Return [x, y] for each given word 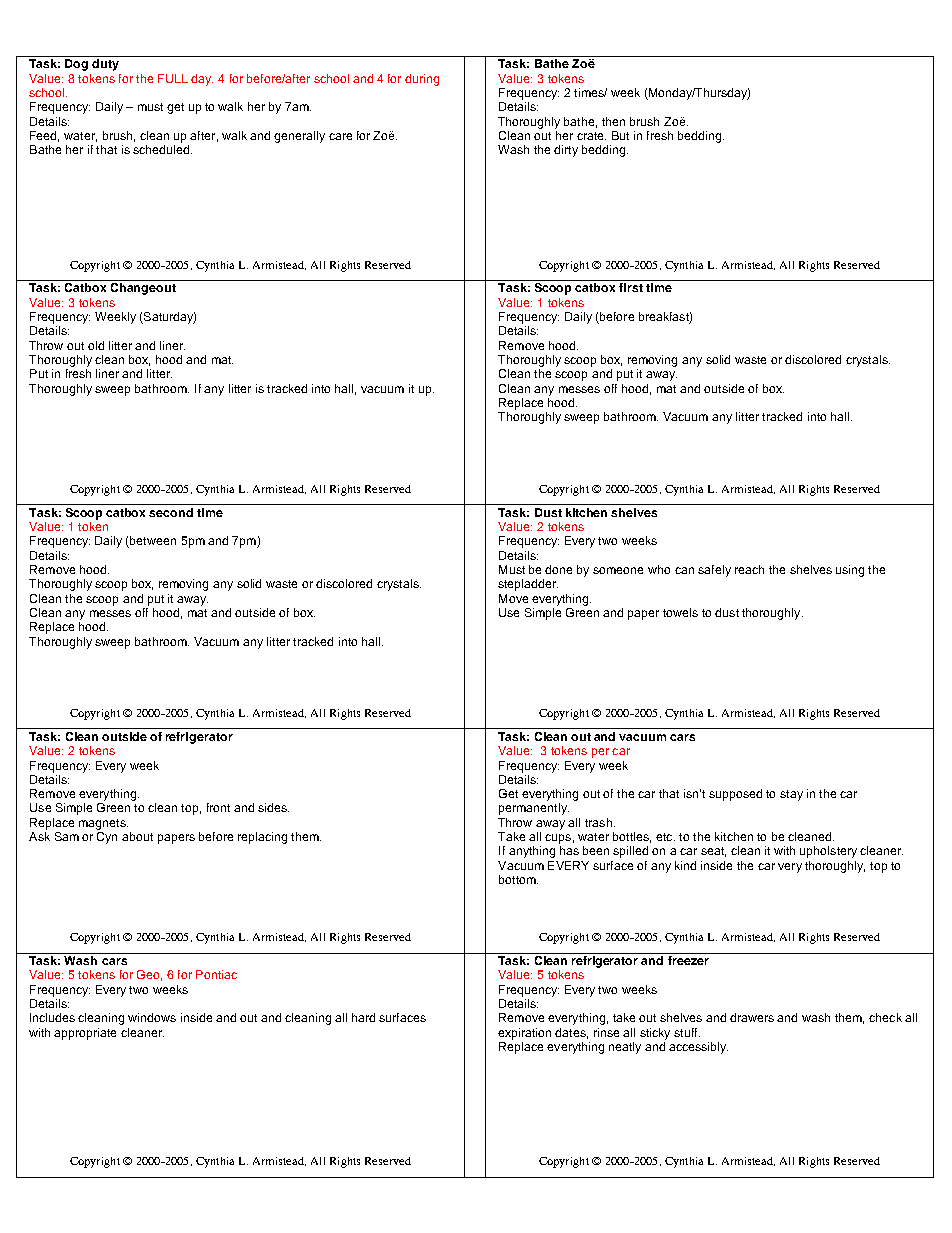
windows [152, 1017]
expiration [524, 1034]
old [96, 345]
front [218, 807]
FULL [173, 78]
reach [749, 569]
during [422, 80]
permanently [534, 809]
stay [791, 795]
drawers [752, 1017]
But [620, 135]
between [153, 540]
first [631, 287]
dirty [566, 151]
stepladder [528, 585]
